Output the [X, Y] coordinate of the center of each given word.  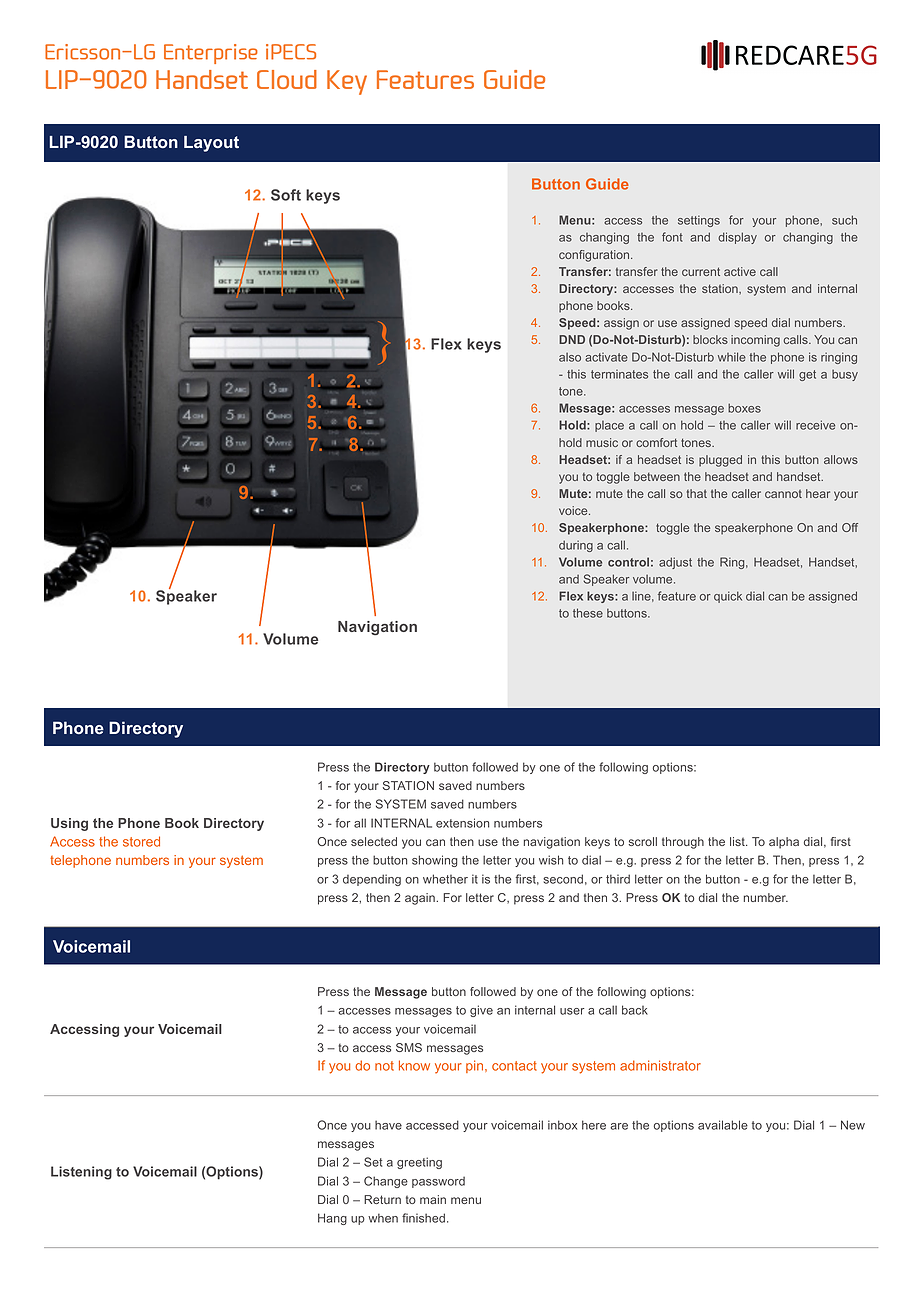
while [732, 357]
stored [141, 841]
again [421, 899]
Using [69, 824]
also [570, 357]
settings [699, 221]
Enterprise [211, 54]
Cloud [287, 79]
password [438, 1182]
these [588, 613]
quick [728, 597]
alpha [784, 843]
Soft [286, 195]
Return [382, 1199]
